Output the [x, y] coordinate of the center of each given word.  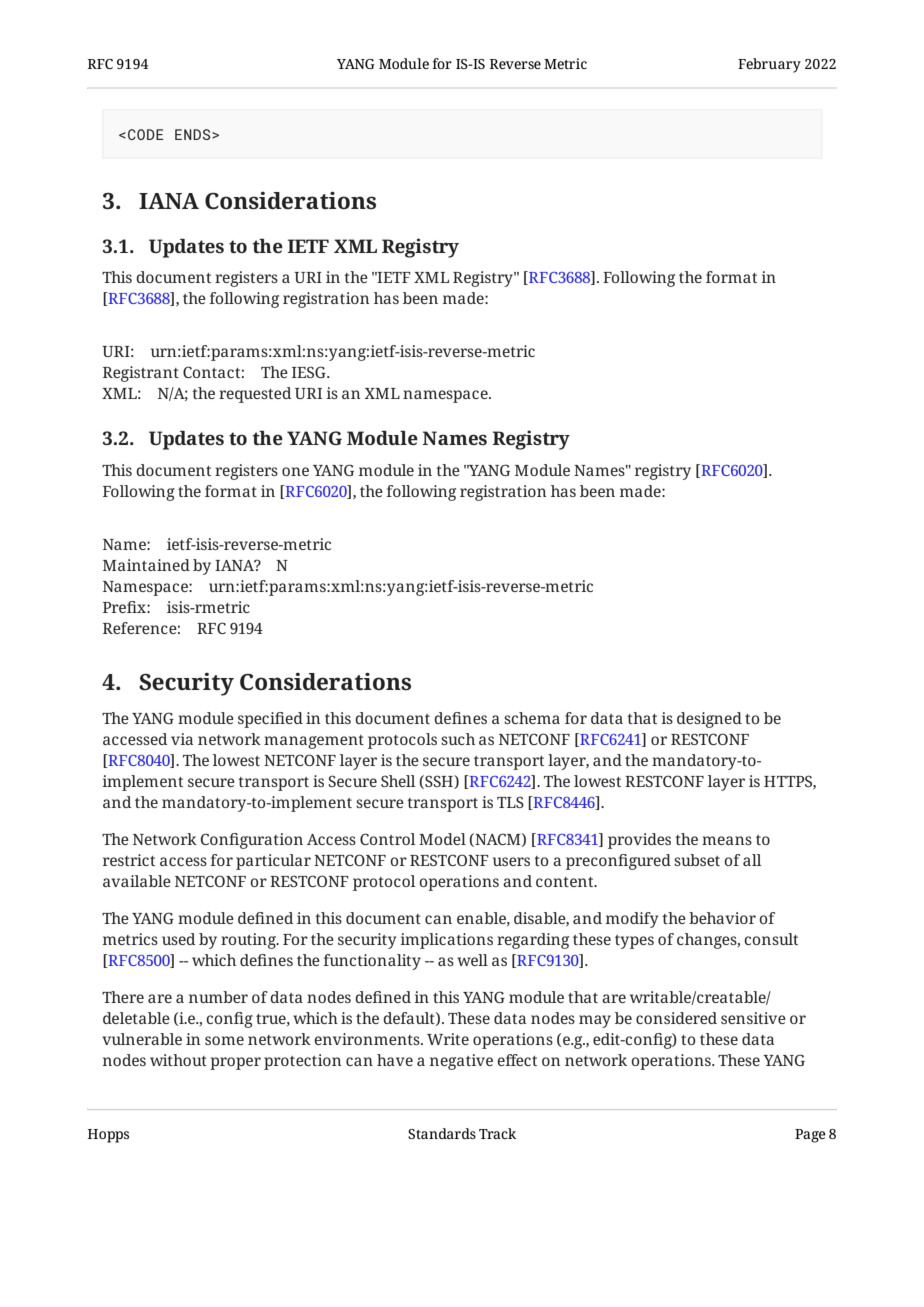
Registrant [141, 374]
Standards [442, 1133]
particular [273, 862]
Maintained [146, 565]
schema [532, 718]
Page [810, 1136]
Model [442, 839]
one [295, 471]
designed [709, 720]
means [727, 840]
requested [255, 395]
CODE [145, 134]
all [752, 860]
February [769, 65]
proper [235, 1063]
